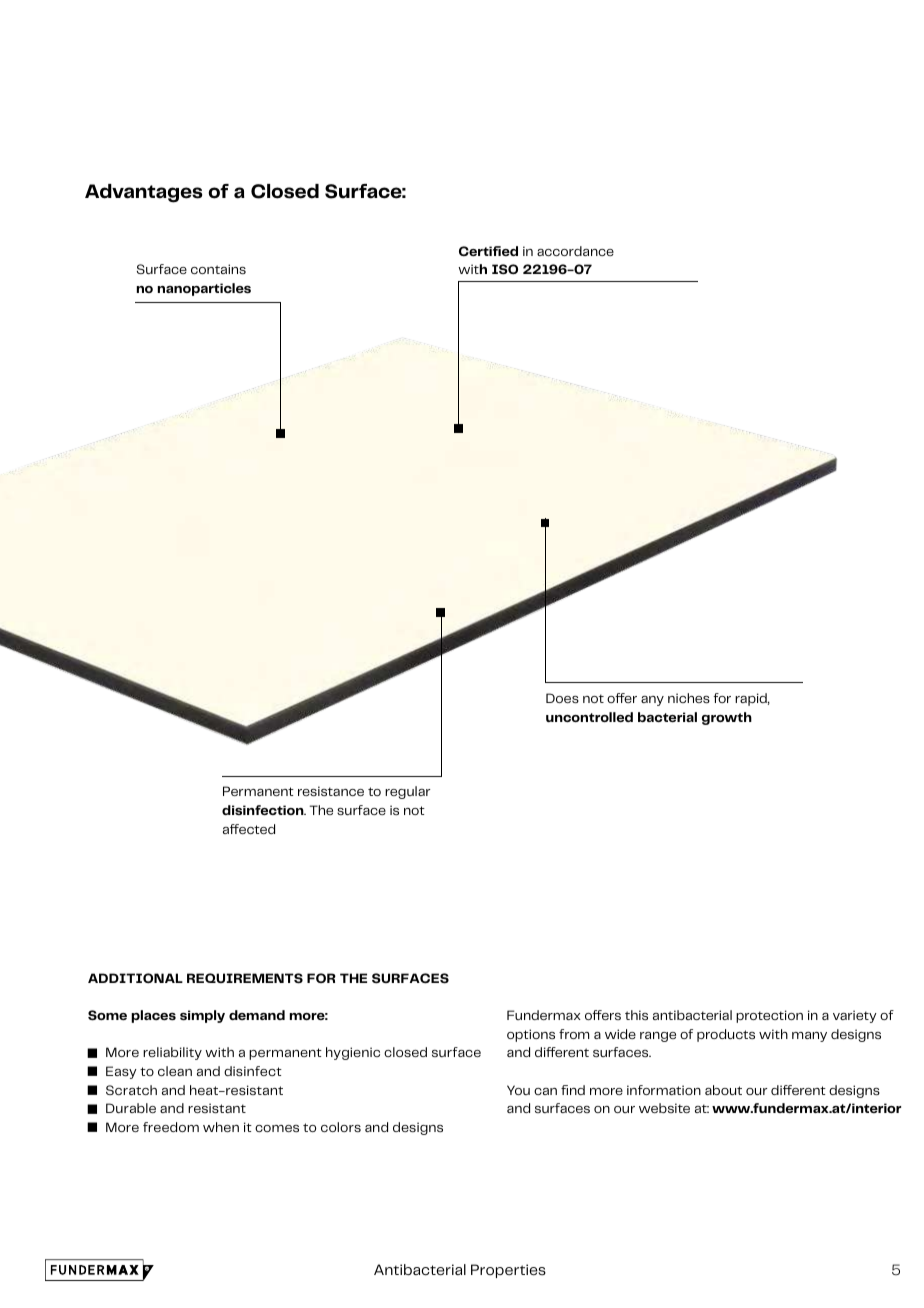 This page has width=924, height=1308. I want to click on growth, so click(727, 718).
